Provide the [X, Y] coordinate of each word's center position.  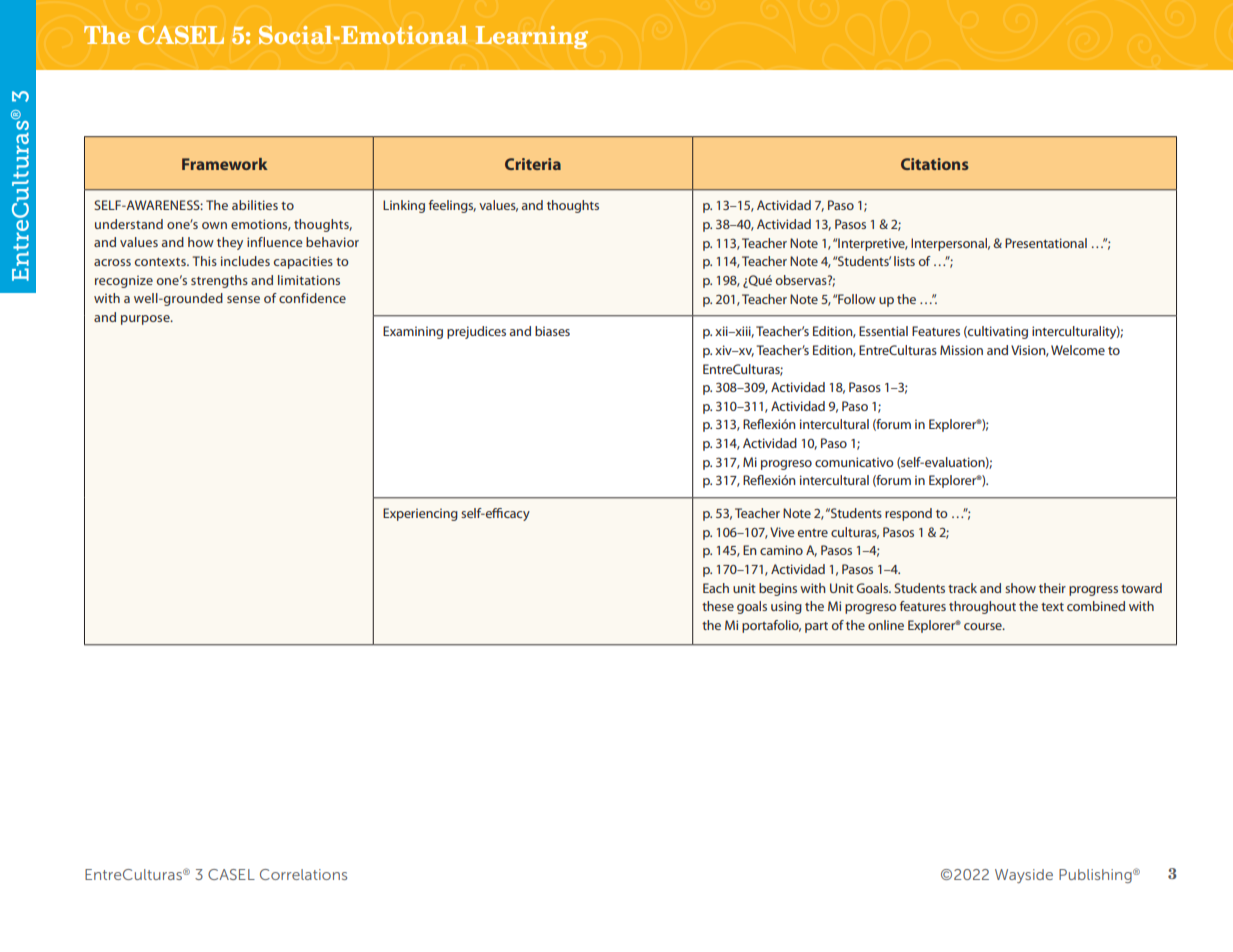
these [718, 606]
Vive [782, 532]
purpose [146, 320]
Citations [935, 164]
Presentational [1046, 243]
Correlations [303, 874]
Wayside [1024, 876]
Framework [225, 164]
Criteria [533, 164]
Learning [531, 37]
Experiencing [420, 514]
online [886, 625]
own [214, 225]
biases [552, 331]
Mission [961, 350]
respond [908, 514]
